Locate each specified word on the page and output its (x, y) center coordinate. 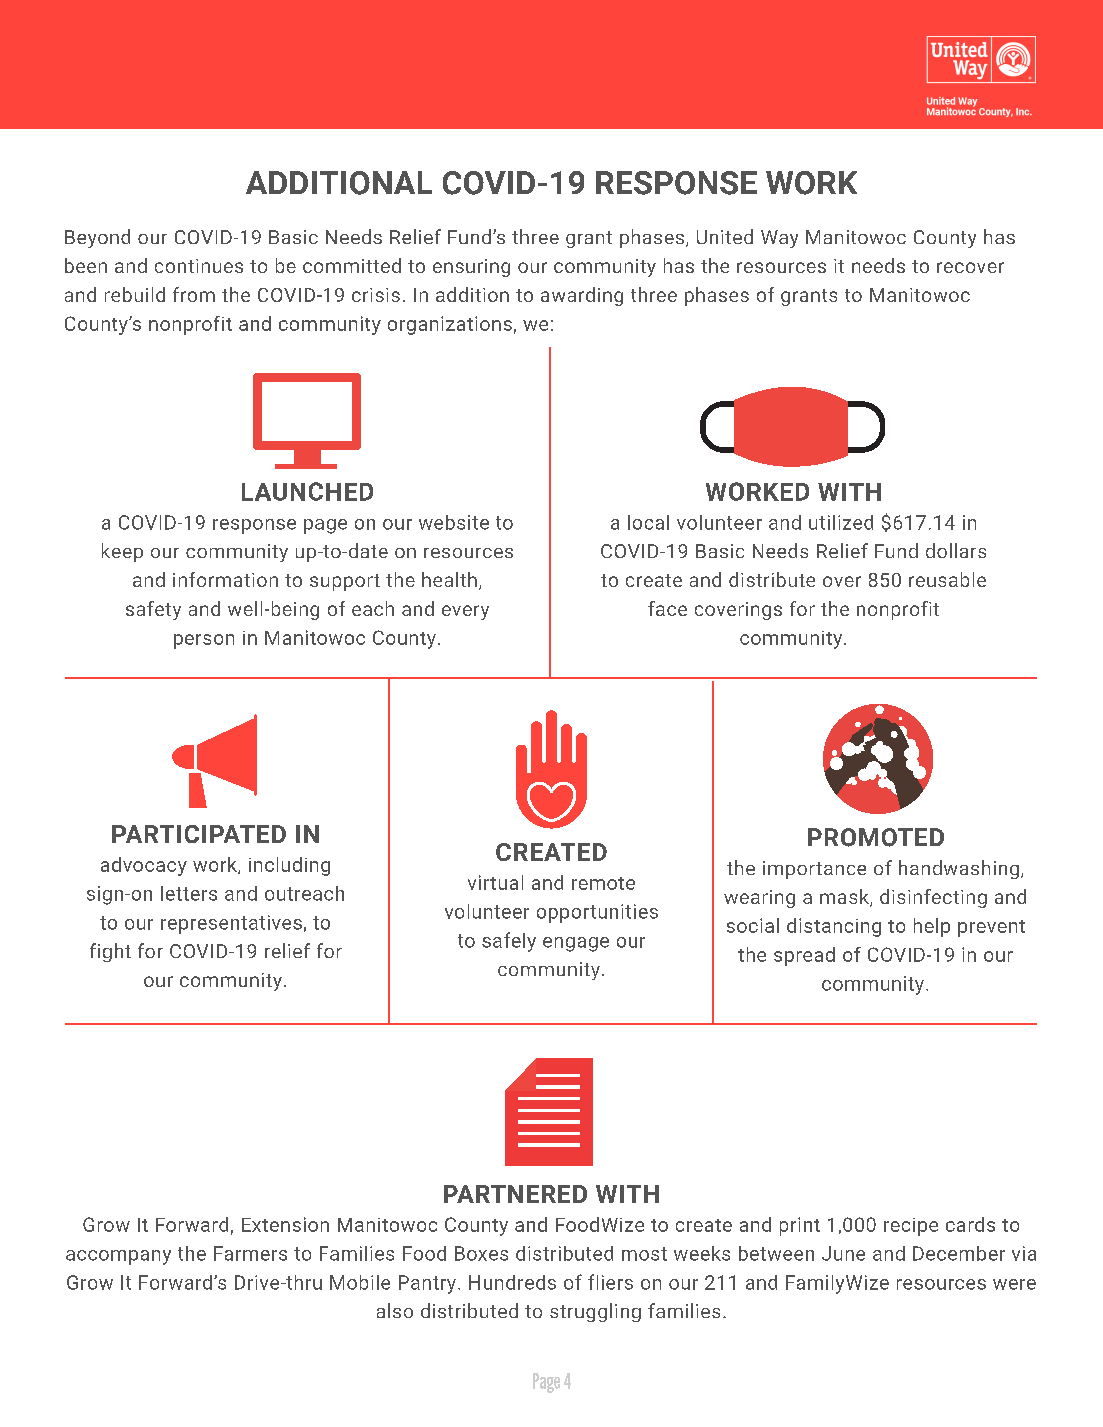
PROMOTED (876, 837)
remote (603, 883)
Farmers (250, 1253)
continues (199, 266)
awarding (582, 296)
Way (779, 239)
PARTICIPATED (199, 834)
